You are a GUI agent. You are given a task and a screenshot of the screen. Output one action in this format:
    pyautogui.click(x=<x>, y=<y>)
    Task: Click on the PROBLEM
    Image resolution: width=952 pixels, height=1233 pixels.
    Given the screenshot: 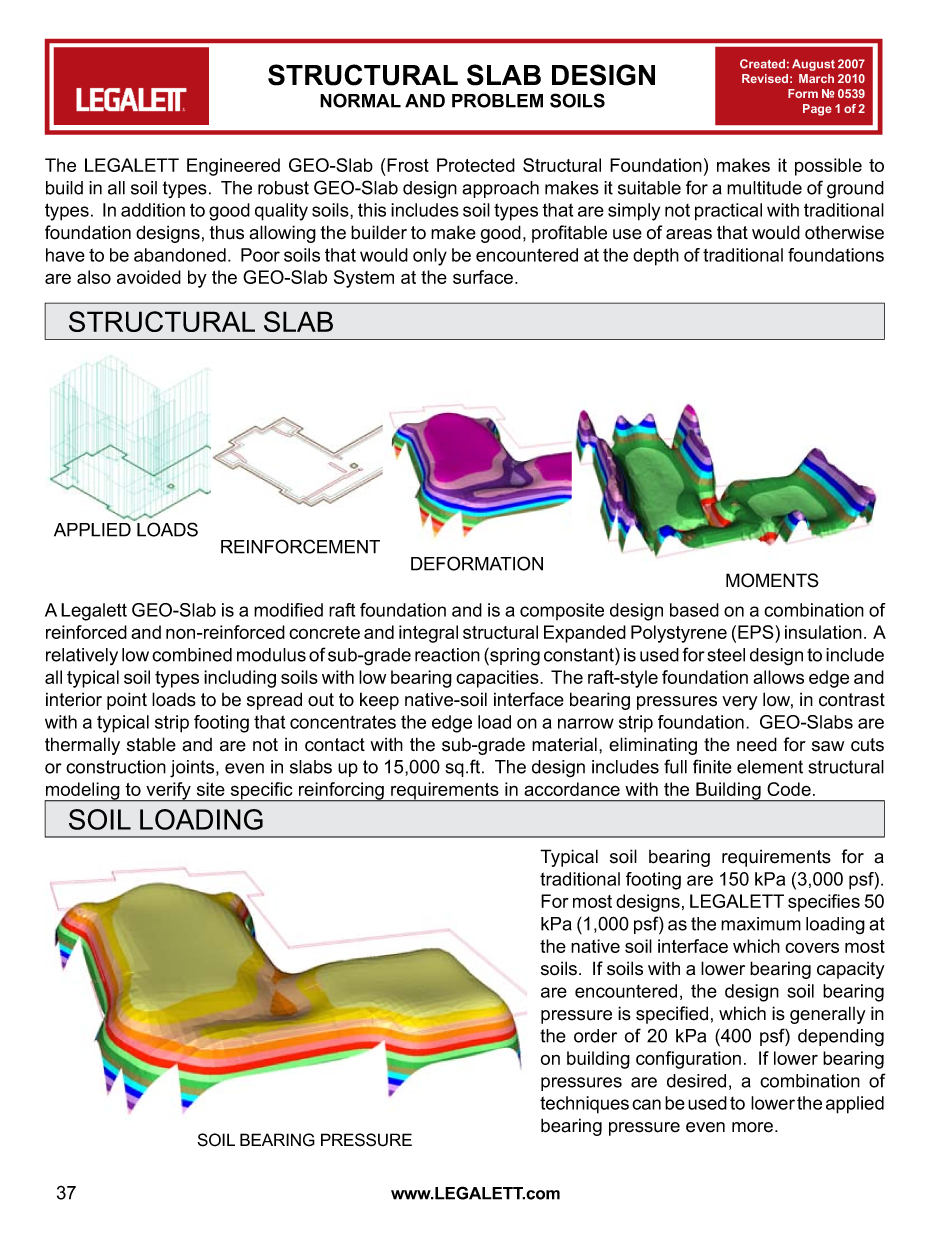 What is the action you would take?
    pyautogui.click(x=497, y=100)
